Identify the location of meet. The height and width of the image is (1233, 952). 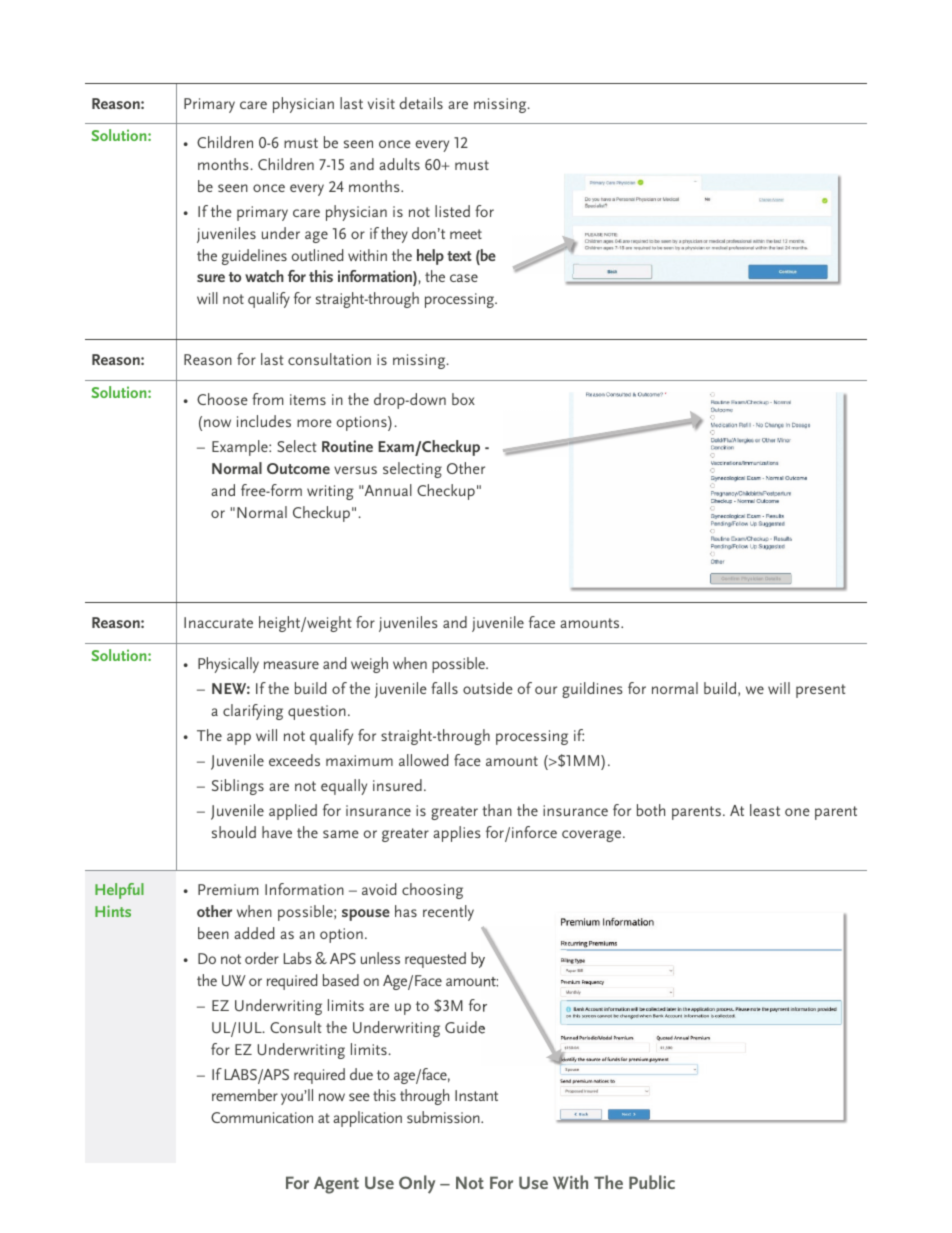
(466, 234).
